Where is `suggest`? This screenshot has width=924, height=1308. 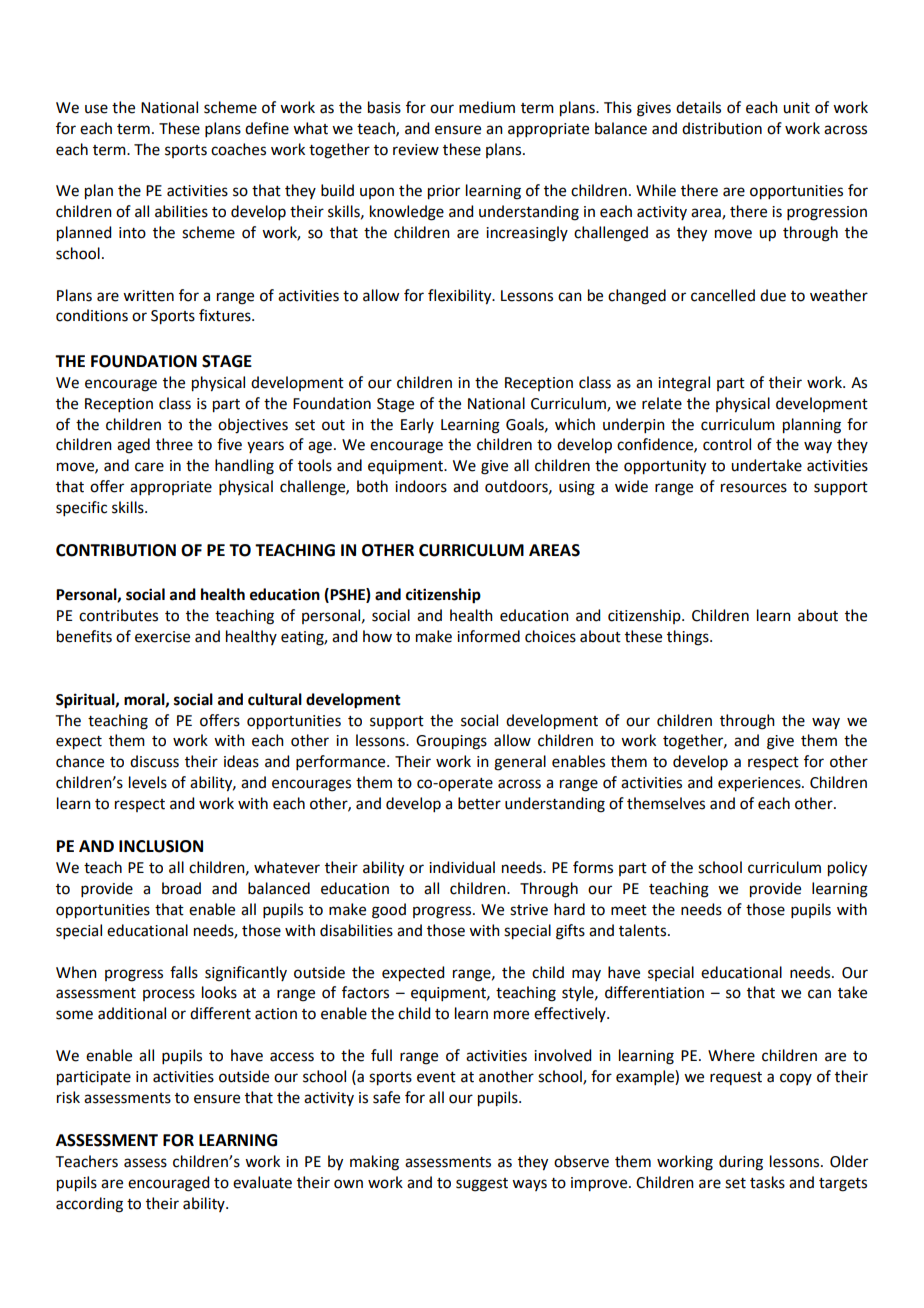
suggest is located at coordinates (482, 1185).
